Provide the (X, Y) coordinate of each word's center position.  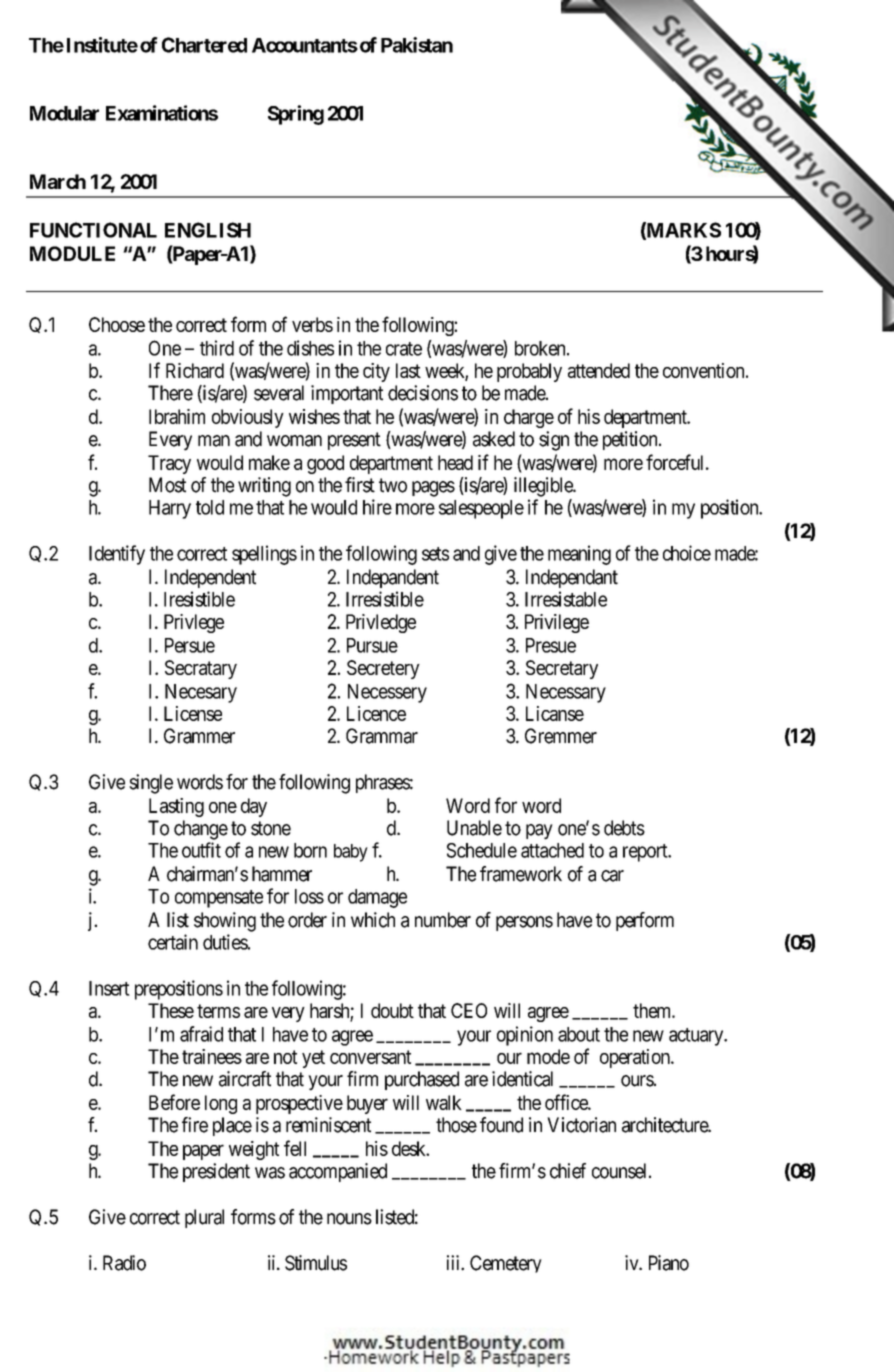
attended (599, 370)
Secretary (562, 669)
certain (173, 942)
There (170, 393)
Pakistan (417, 45)
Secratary (201, 669)
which (373, 920)
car (612, 876)
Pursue (372, 645)
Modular (64, 113)
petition (631, 440)
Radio (124, 1263)
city (376, 372)
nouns (349, 1219)
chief (568, 1171)
